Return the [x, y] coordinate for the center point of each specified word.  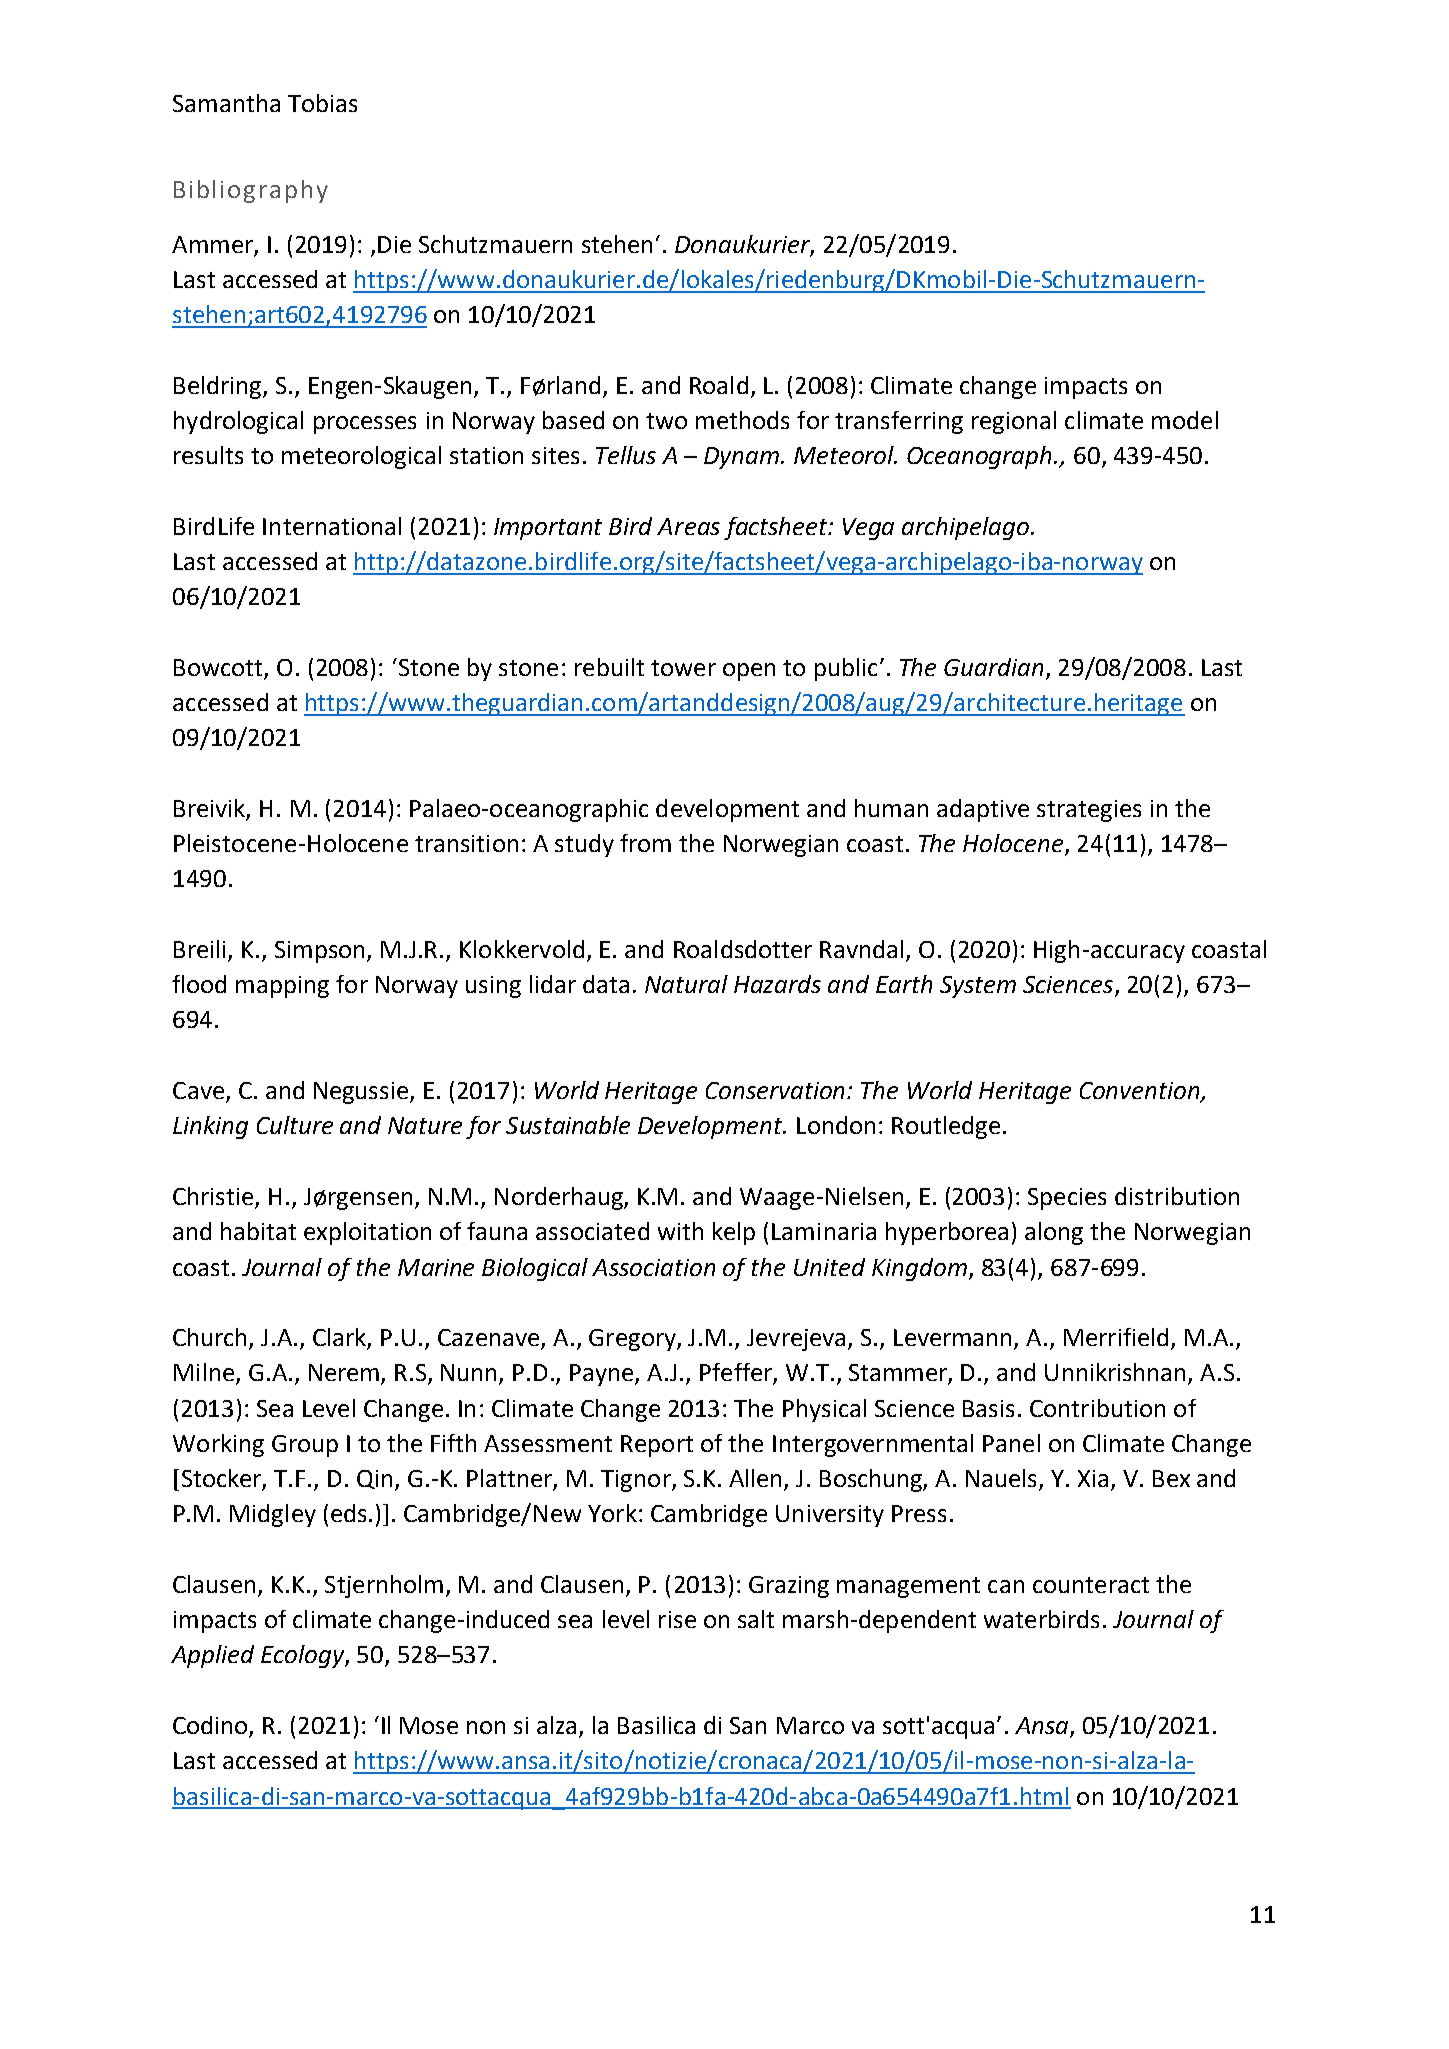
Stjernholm [384, 1586]
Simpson [319, 952]
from [645, 843]
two [666, 421]
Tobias [322, 103]
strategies [1089, 811]
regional [1014, 422]
